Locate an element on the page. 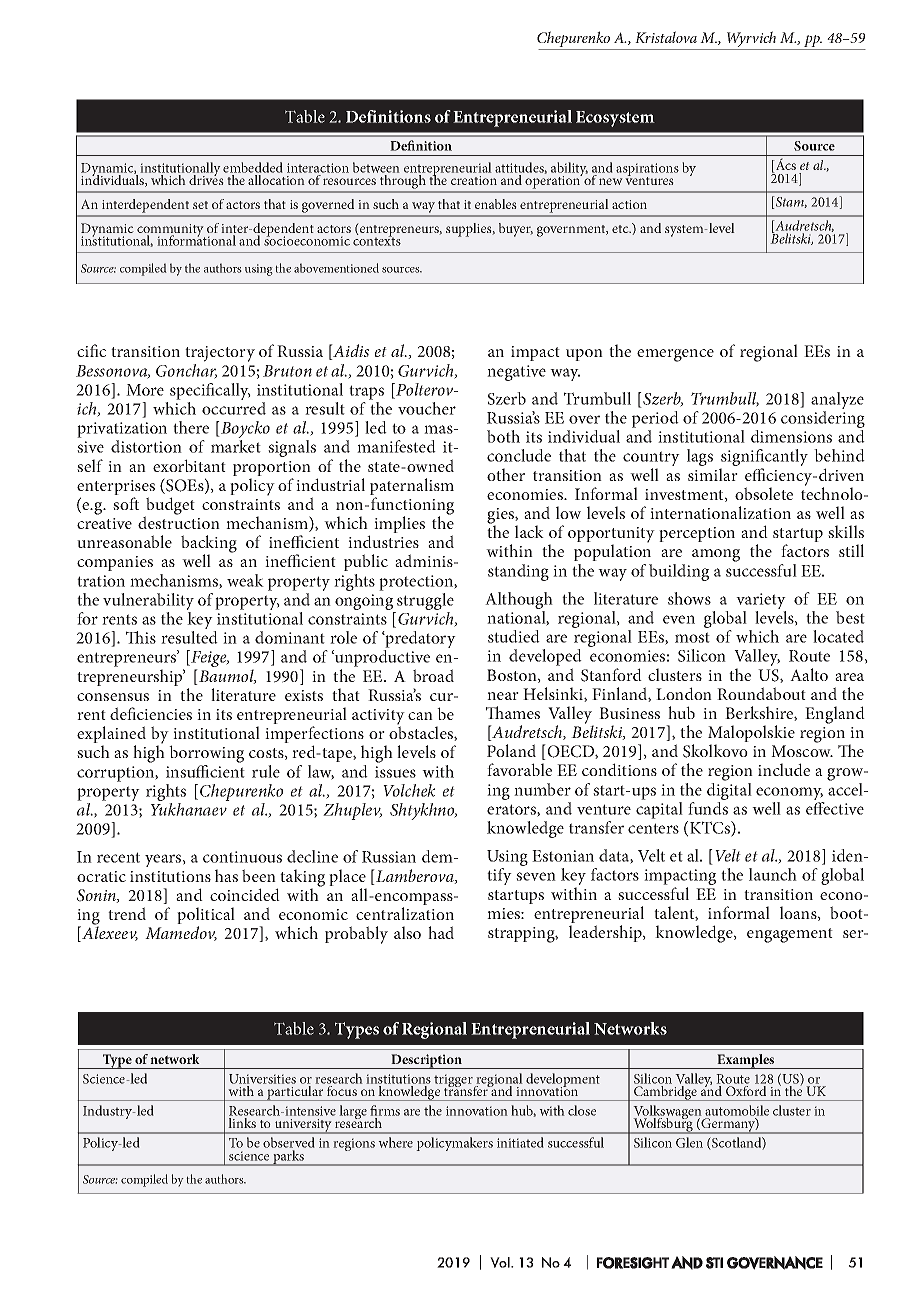  Thames is located at coordinates (513, 712).
